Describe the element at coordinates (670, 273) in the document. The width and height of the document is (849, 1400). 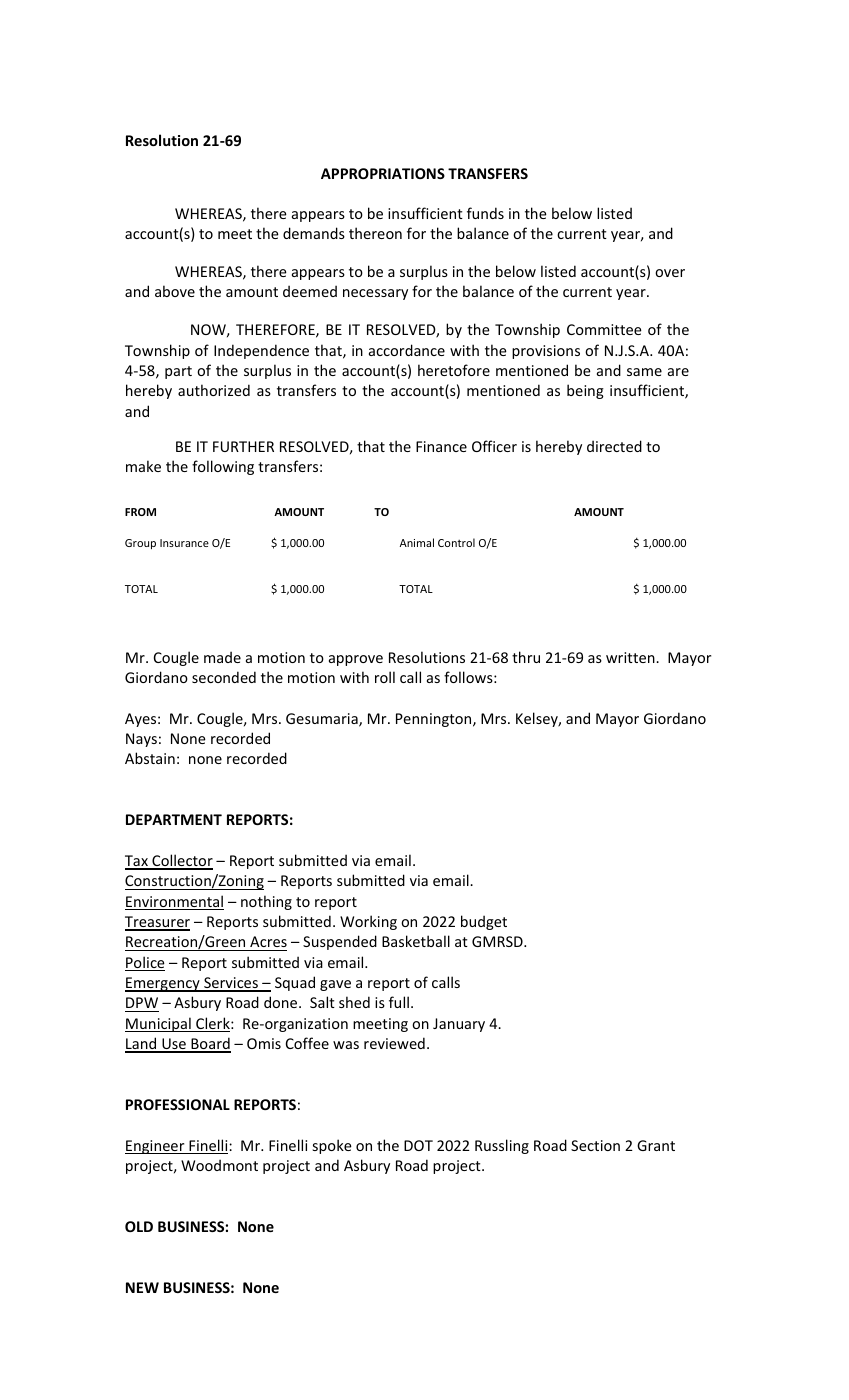
I see `over` at that location.
